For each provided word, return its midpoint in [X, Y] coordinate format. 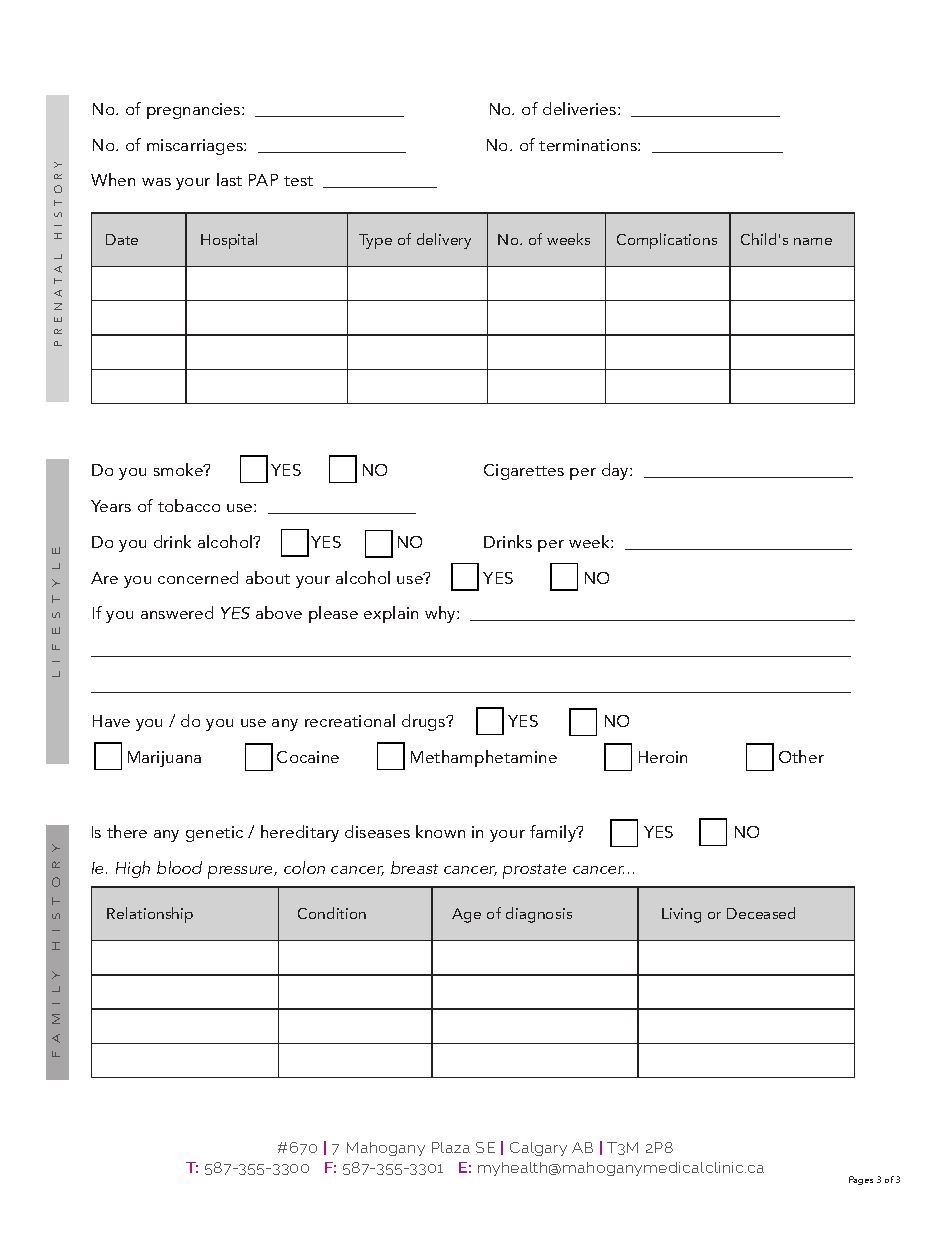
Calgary [538, 1149]
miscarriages [196, 147]
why [441, 614]
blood [179, 867]
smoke [179, 469]
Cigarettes [524, 472]
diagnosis [539, 915]
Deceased [761, 913]
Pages [861, 1180]
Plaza [451, 1147]
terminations [589, 145]
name [813, 241]
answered [177, 612]
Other [801, 756]
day [616, 471]
